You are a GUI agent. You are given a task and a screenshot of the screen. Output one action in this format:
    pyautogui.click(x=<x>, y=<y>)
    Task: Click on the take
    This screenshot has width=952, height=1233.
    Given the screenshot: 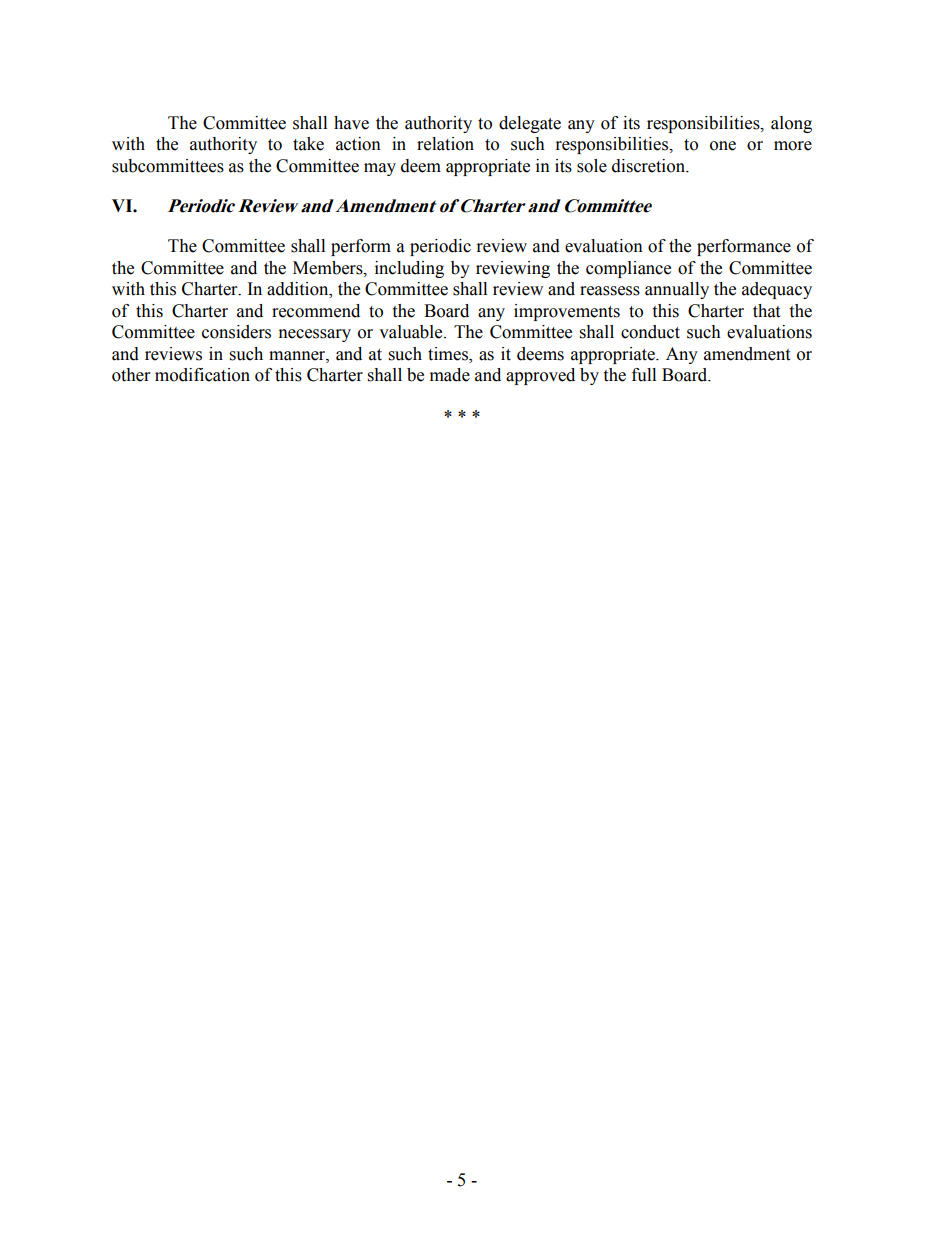 What is the action you would take?
    pyautogui.click(x=308, y=144)
